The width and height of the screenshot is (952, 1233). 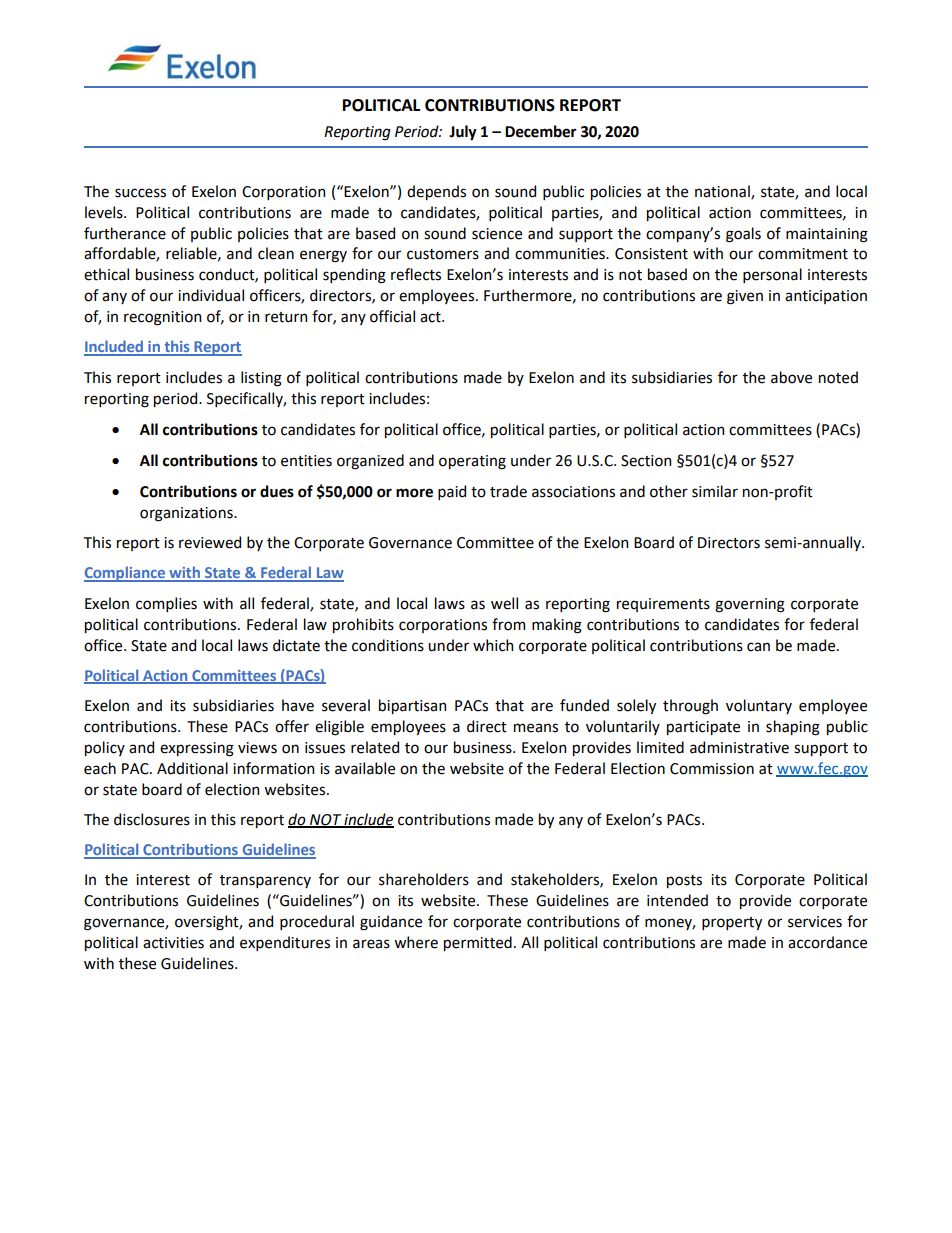 I want to click on permitted, so click(x=478, y=943).
